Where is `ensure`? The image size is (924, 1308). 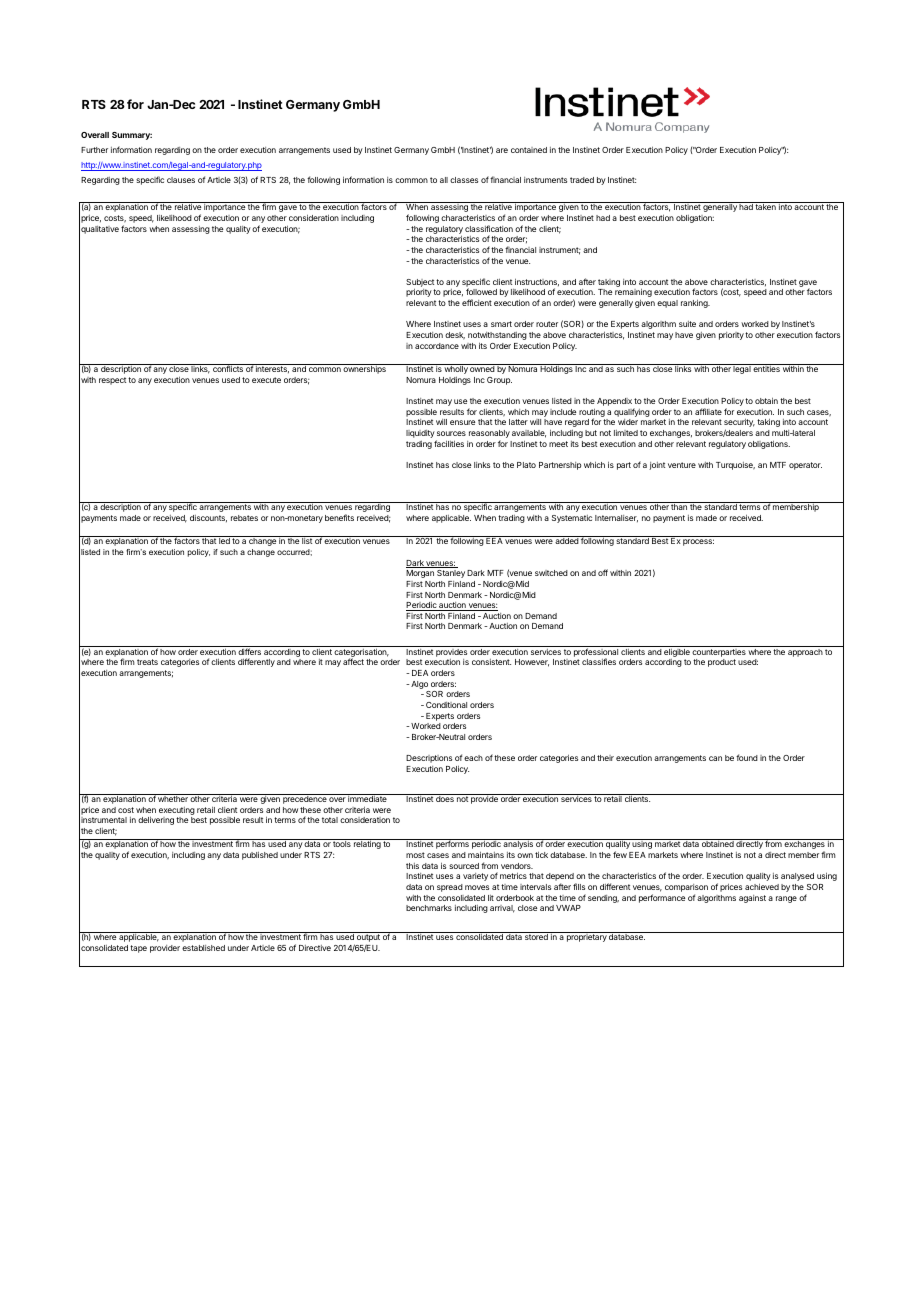
ensure is located at coordinates (462, 422).
